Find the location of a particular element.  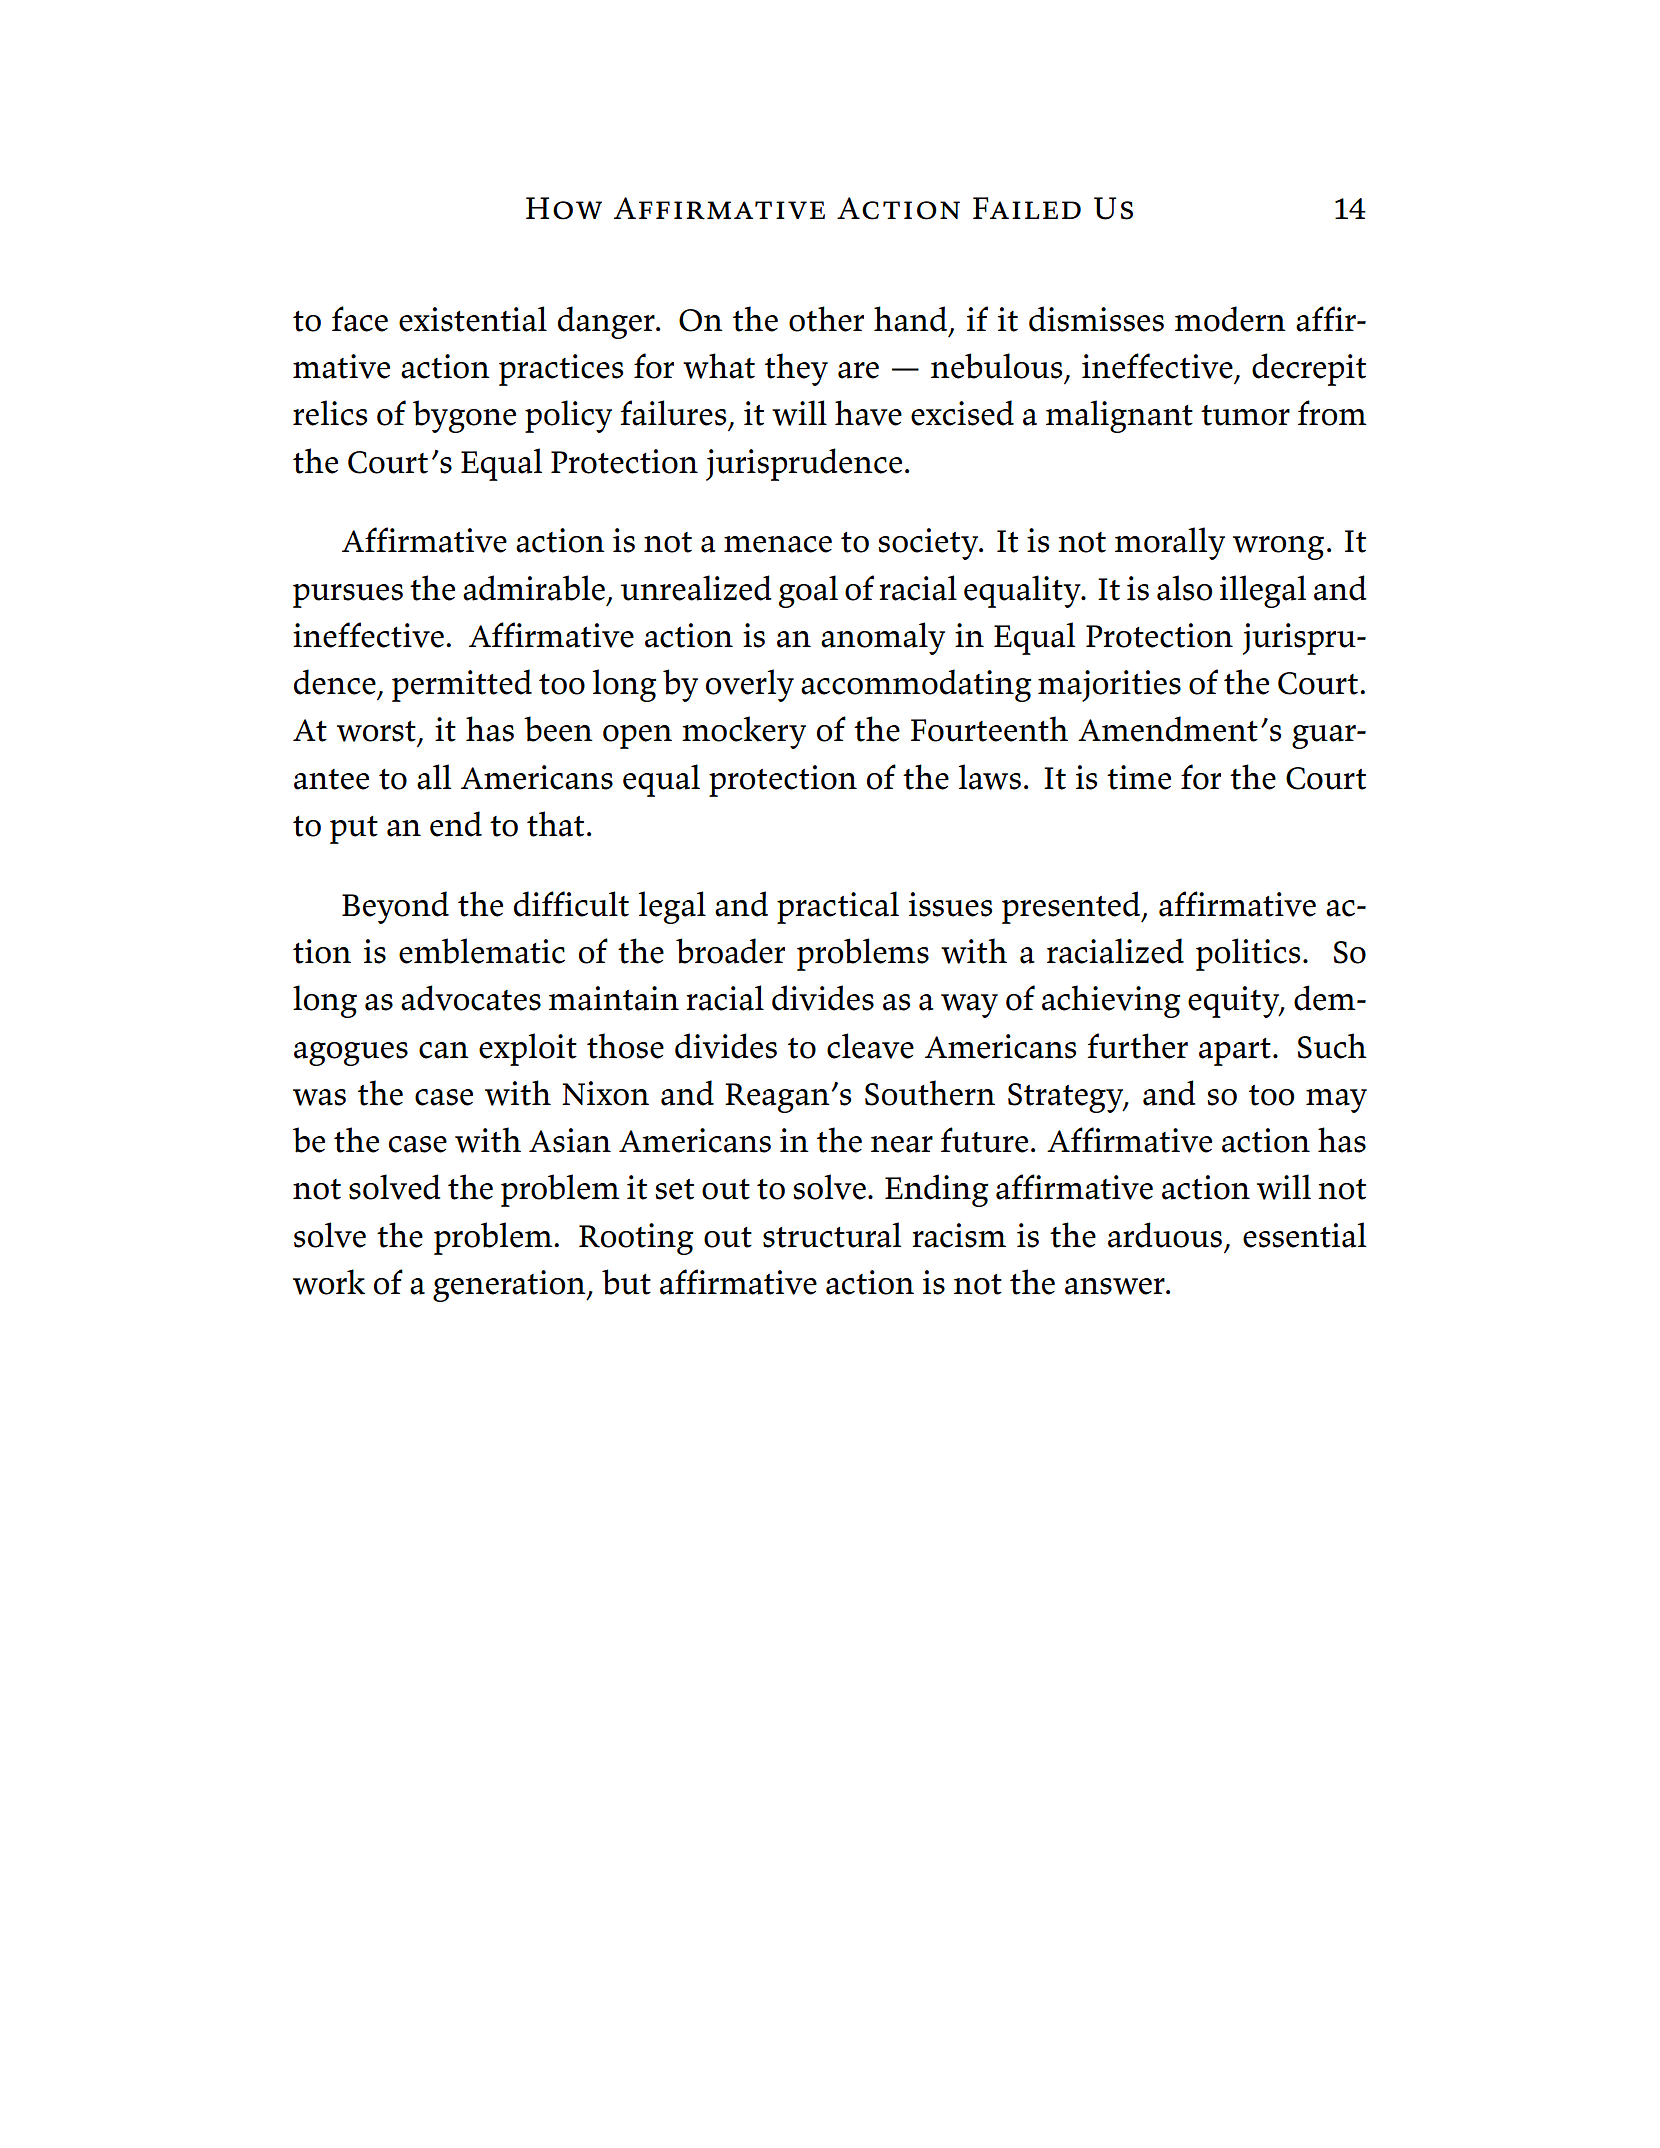

worst is located at coordinates (376, 731).
